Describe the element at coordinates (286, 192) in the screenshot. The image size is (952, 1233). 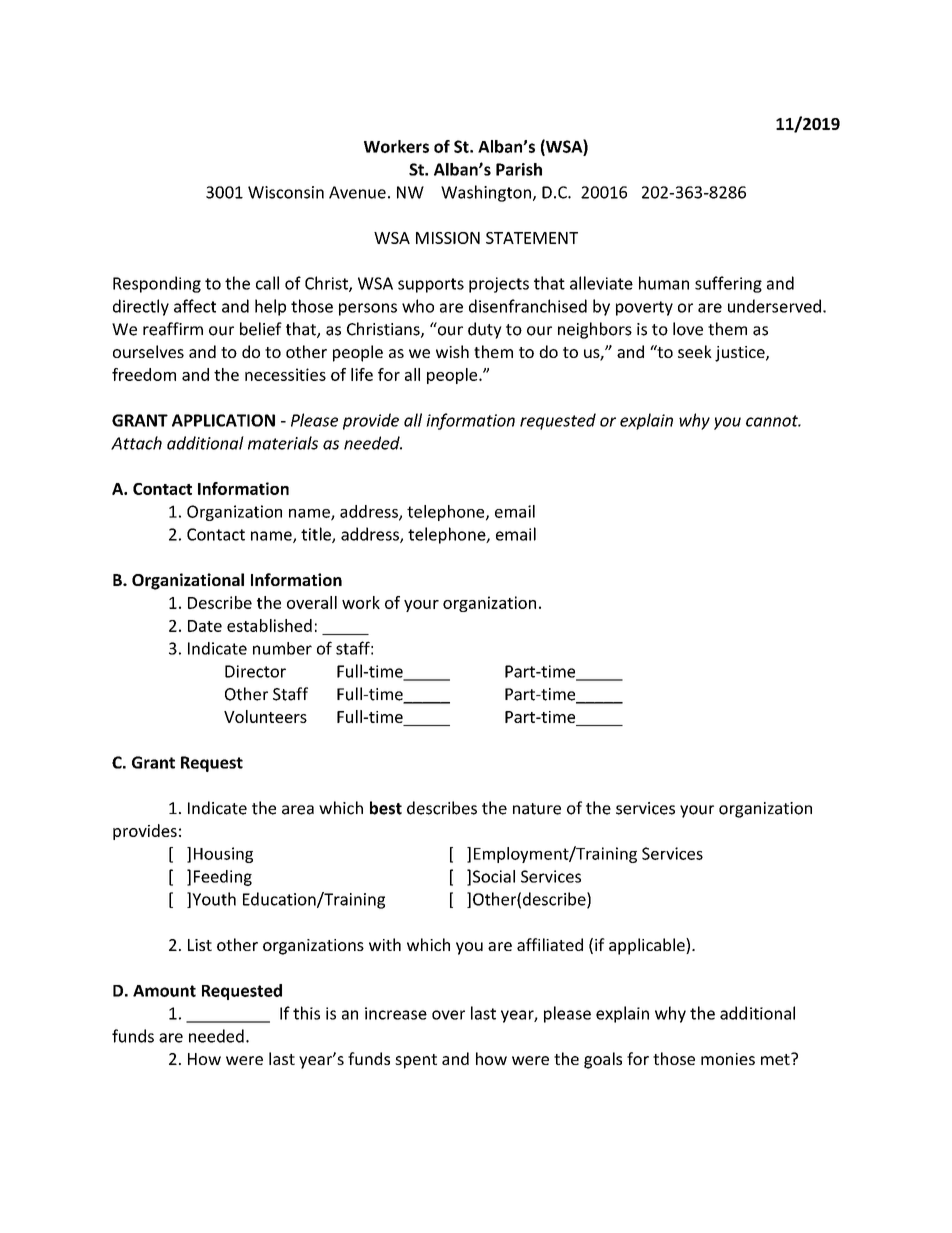
I see `Wisconsin` at that location.
